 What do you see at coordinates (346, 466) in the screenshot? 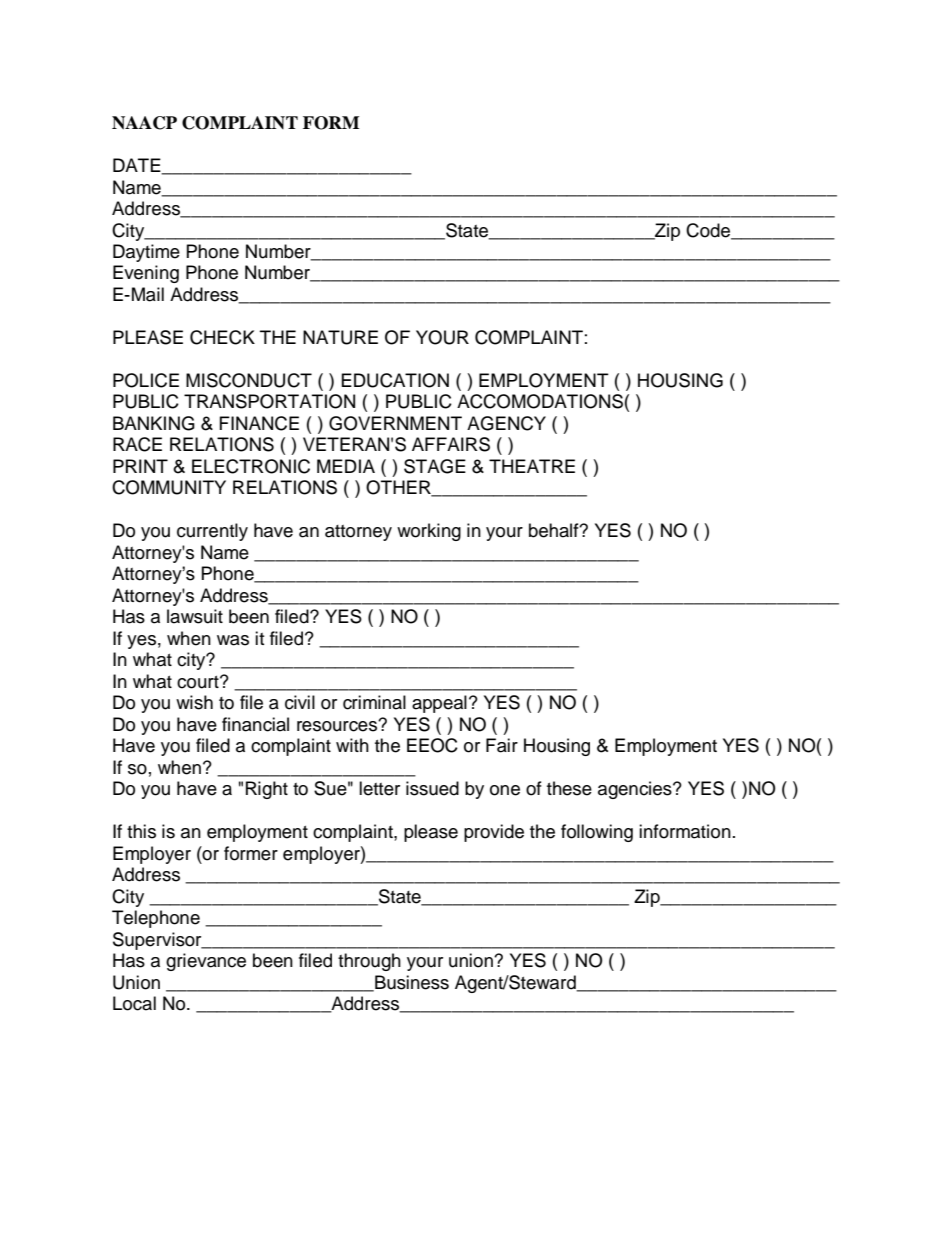
I see `MEDIA` at bounding box center [346, 466].
